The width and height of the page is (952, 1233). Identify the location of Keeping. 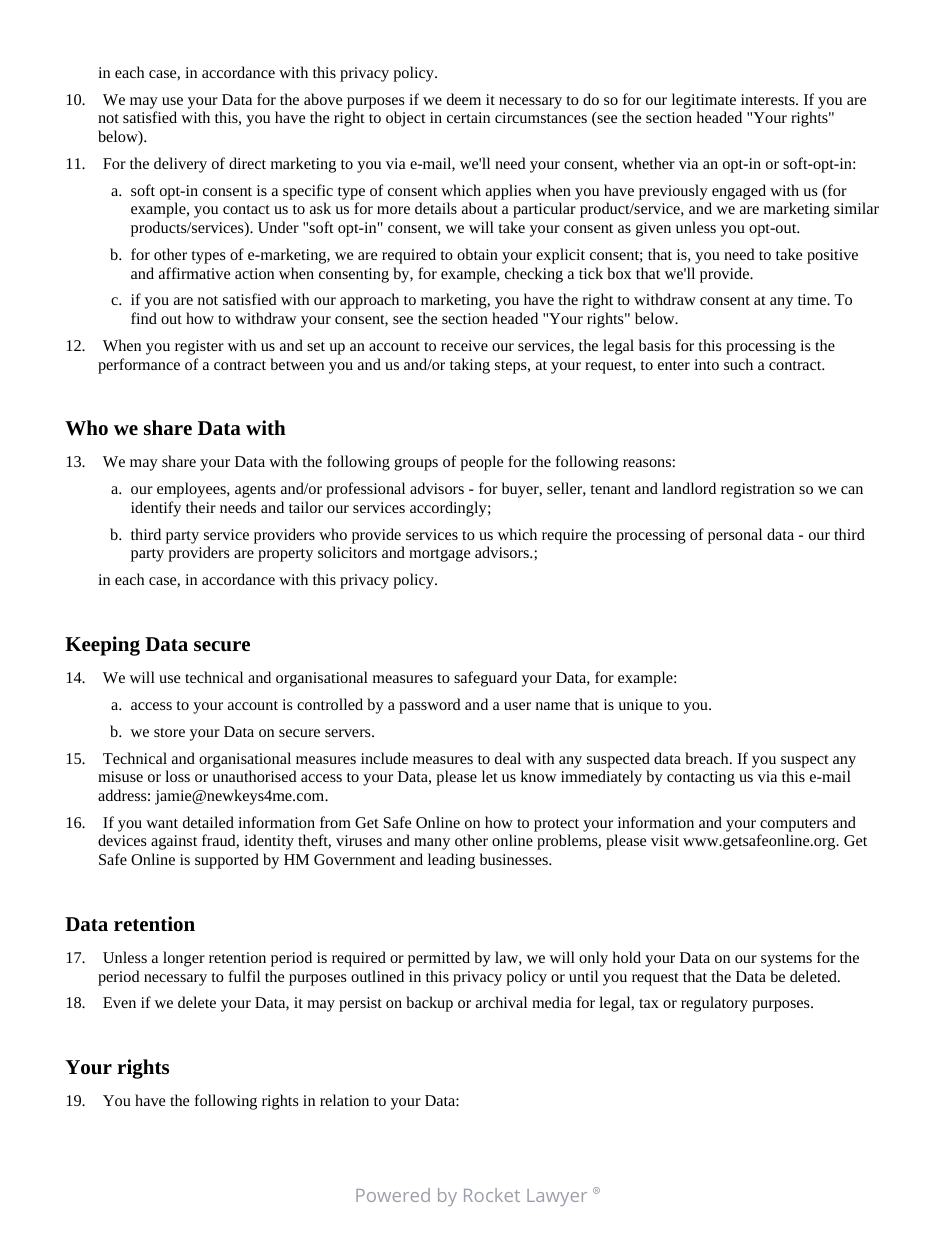
(102, 646).
